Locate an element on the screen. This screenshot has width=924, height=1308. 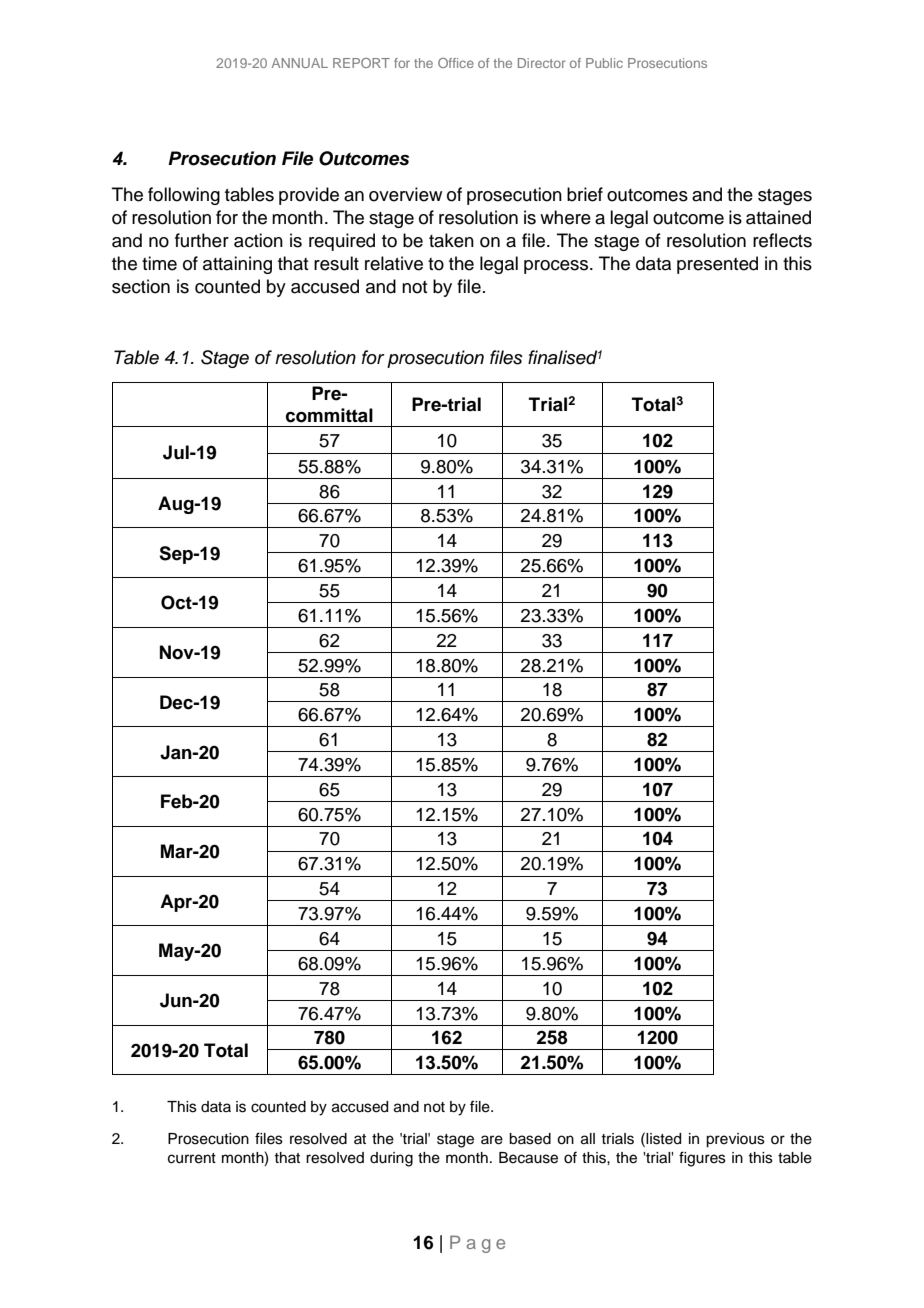
Office is located at coordinates (456, 63).
